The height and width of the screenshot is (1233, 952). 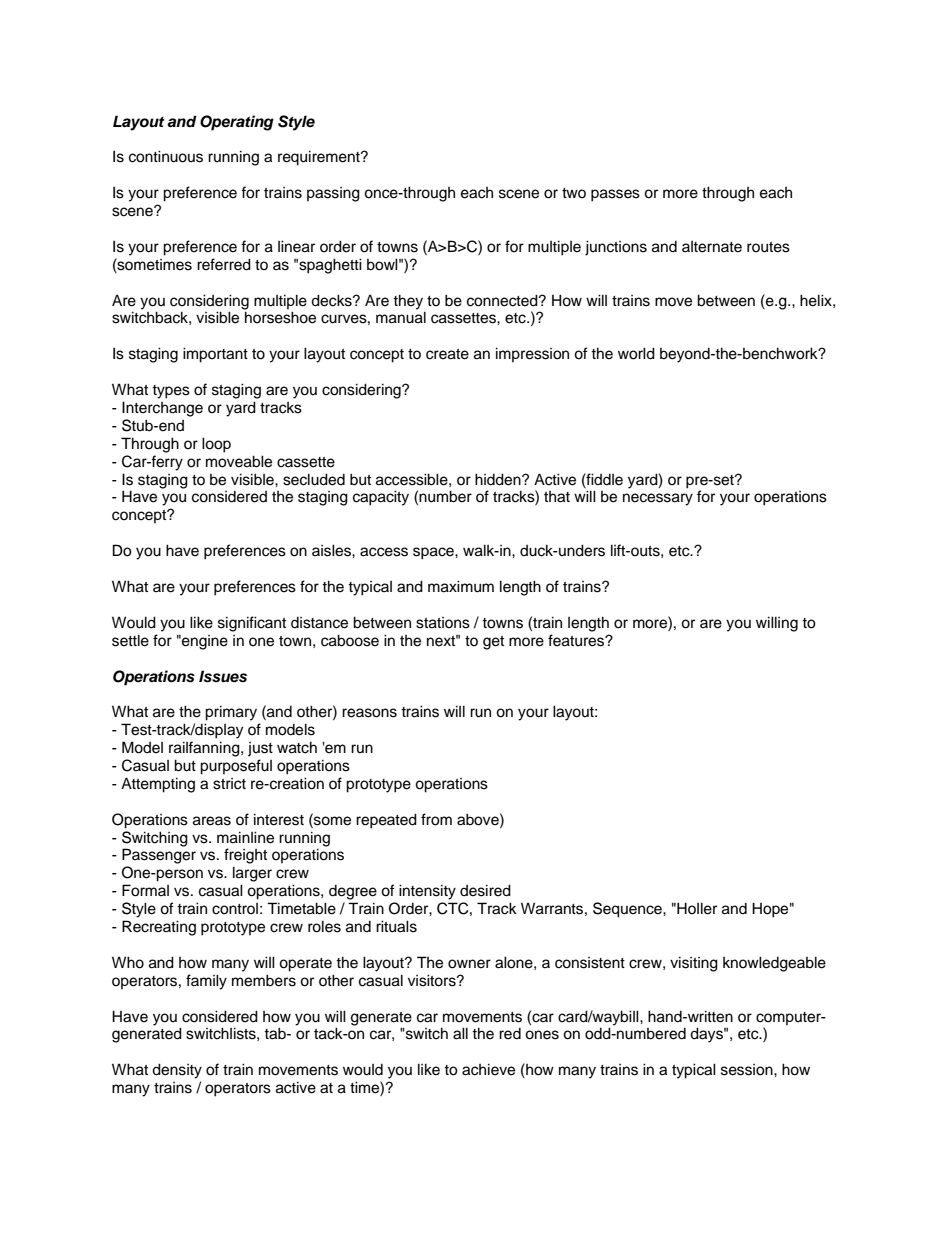 I want to click on all, so click(x=460, y=1033).
